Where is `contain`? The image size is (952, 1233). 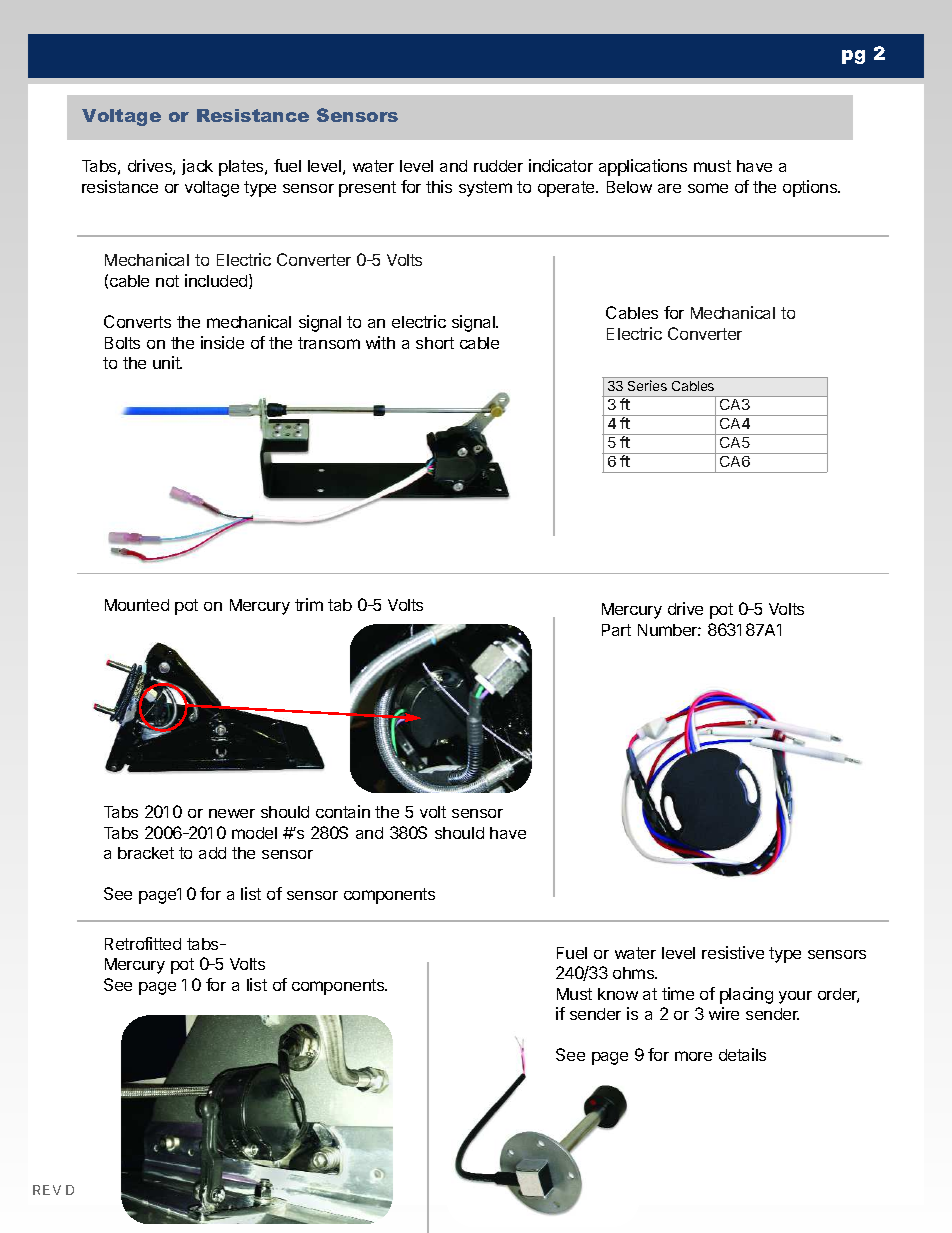
contain is located at coordinates (343, 811).
